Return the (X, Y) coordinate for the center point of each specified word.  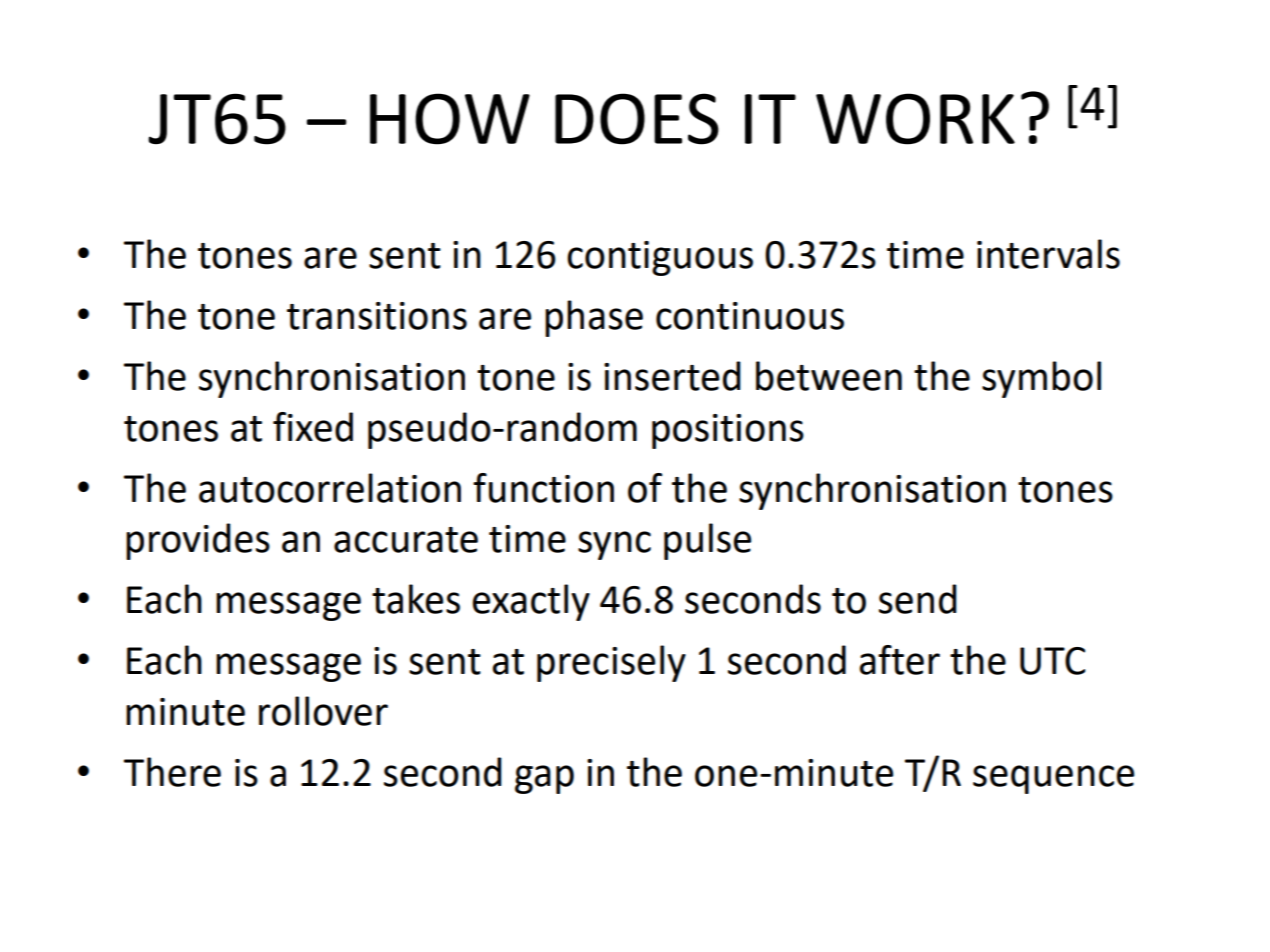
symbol (1041, 379)
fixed (313, 427)
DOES (637, 119)
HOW (450, 119)
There (172, 772)
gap (544, 779)
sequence (1053, 779)
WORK (915, 119)
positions (728, 431)
